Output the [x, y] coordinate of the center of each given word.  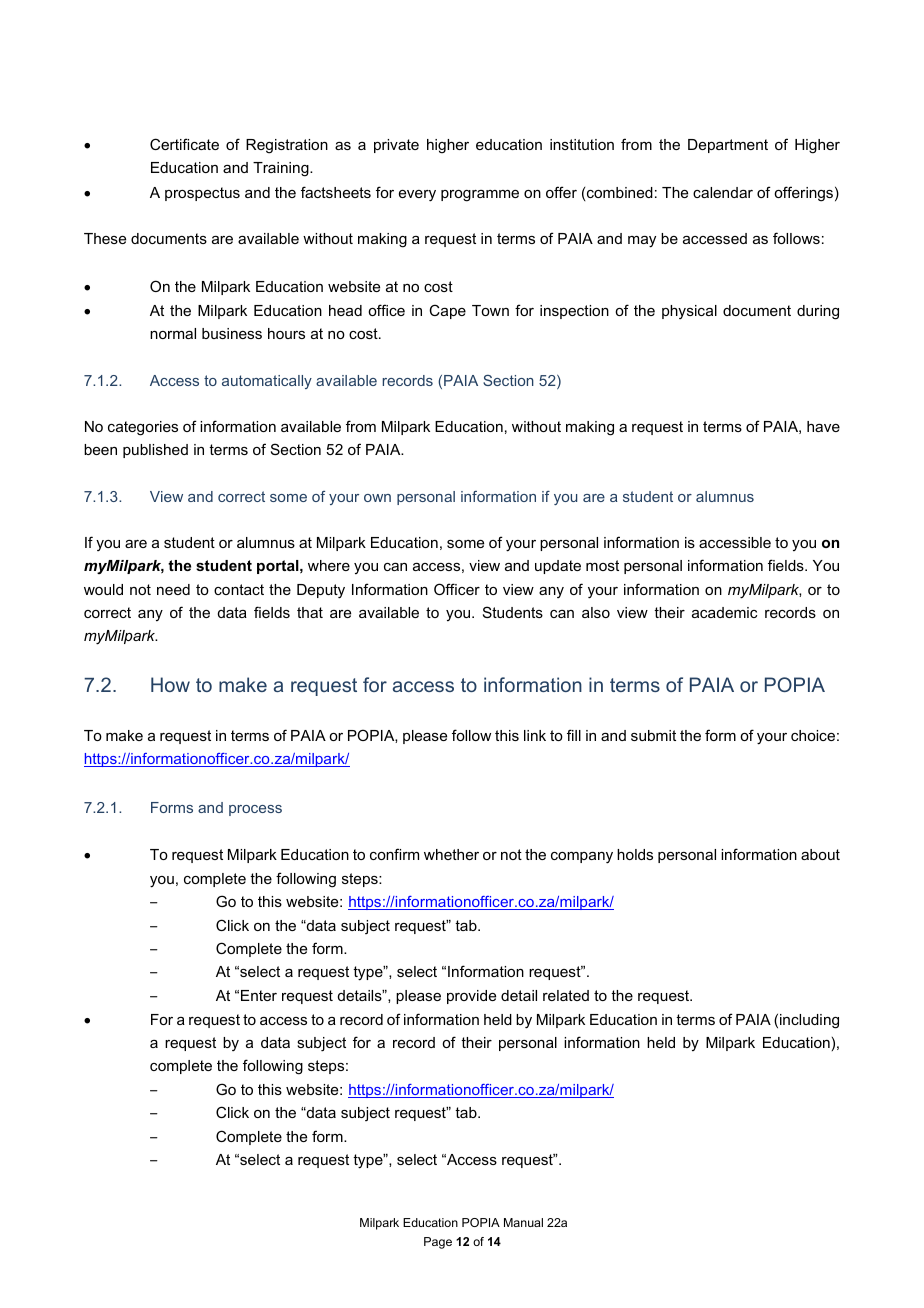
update [558, 567]
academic [724, 612]
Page [438, 1243]
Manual [523, 1222]
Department [728, 146]
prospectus [202, 194]
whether [451, 854]
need [173, 589]
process [255, 810]
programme [480, 196]
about [820, 854]
